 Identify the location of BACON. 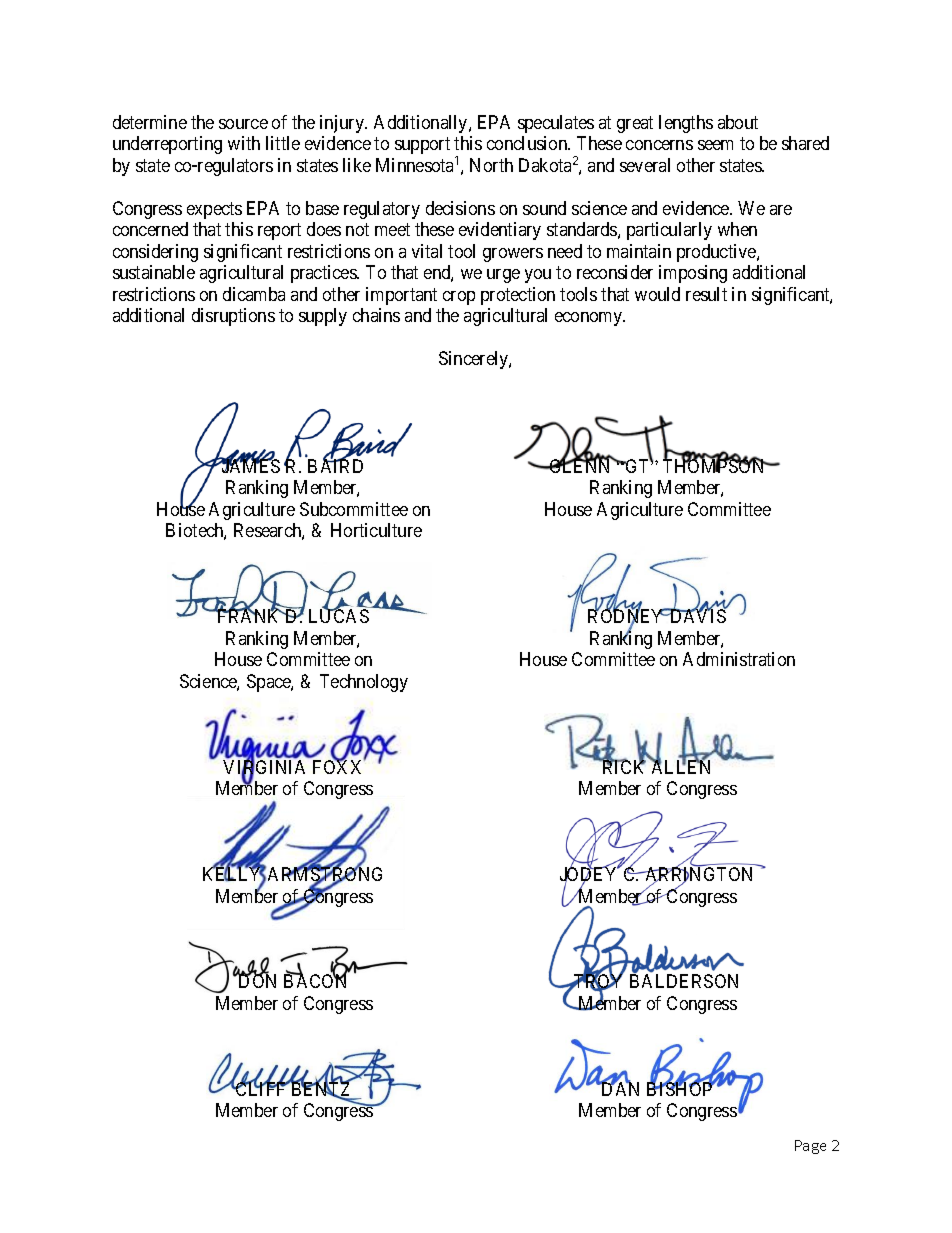
(315, 981).
